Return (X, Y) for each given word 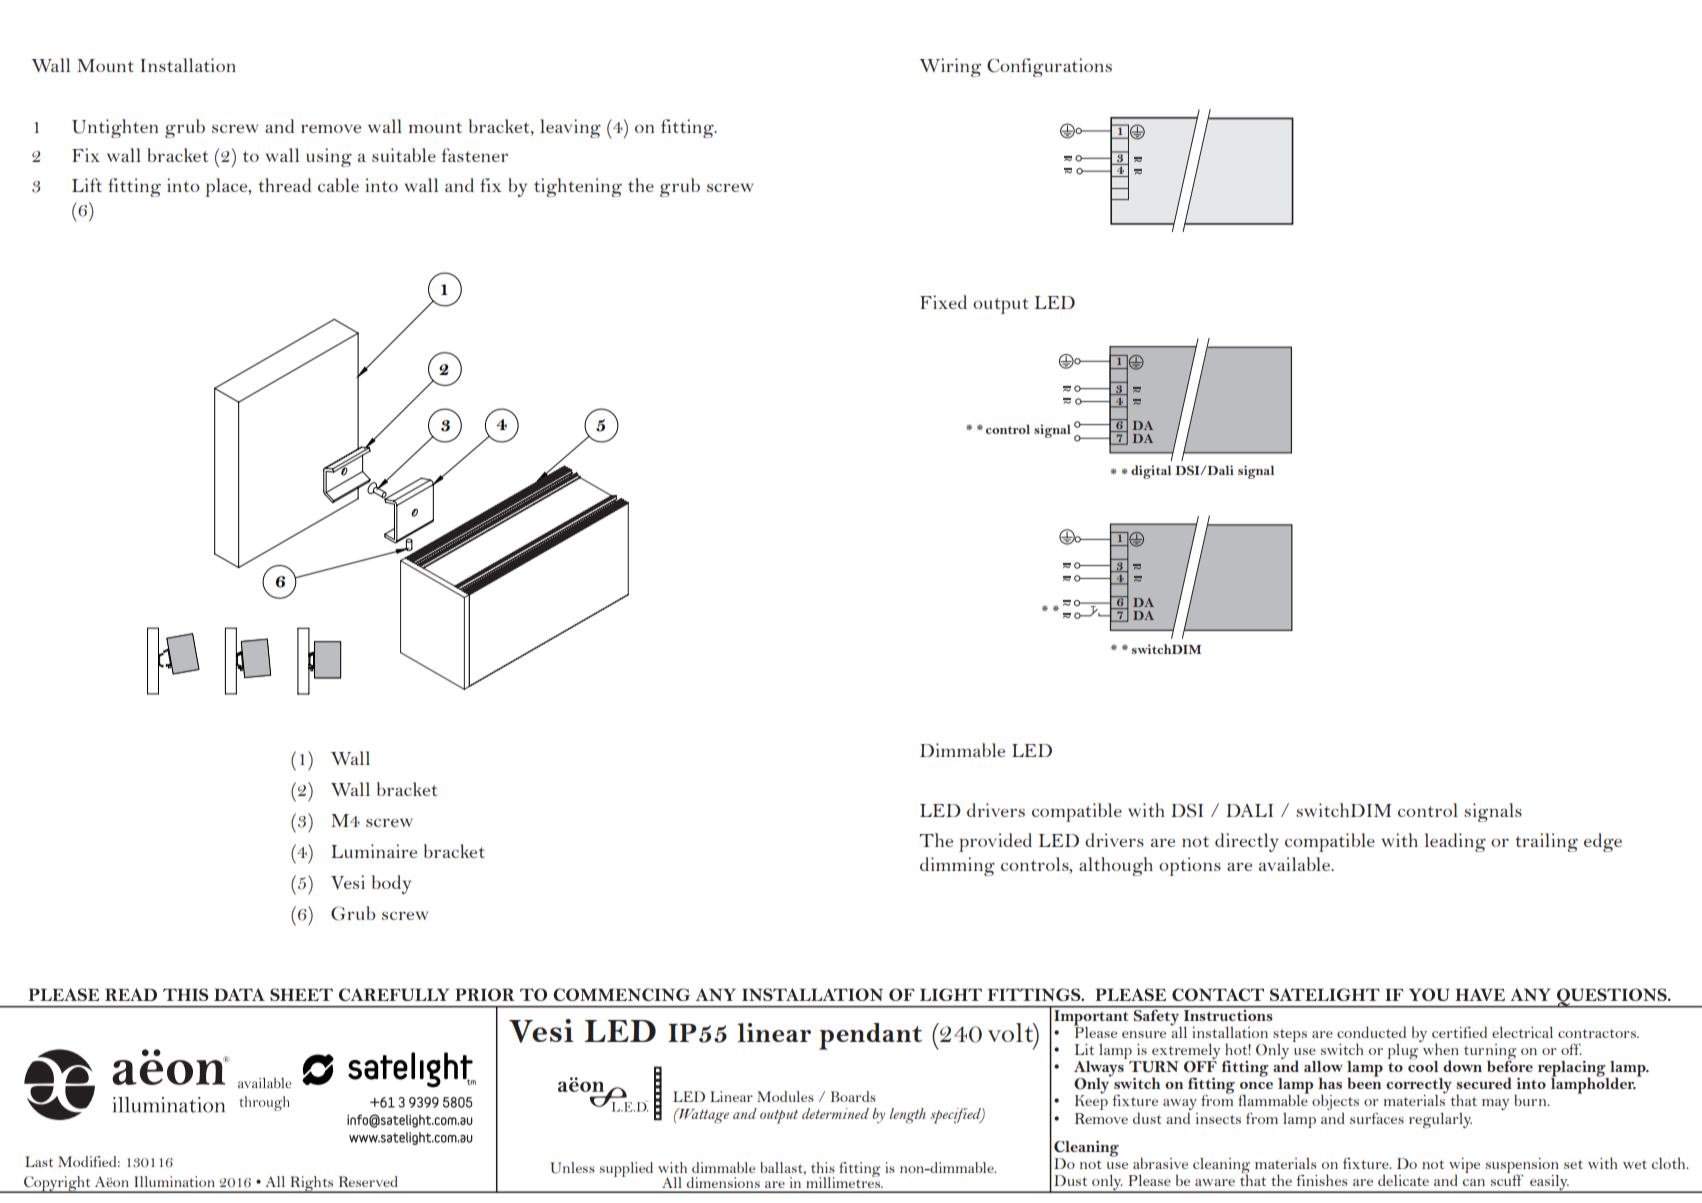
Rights (312, 1184)
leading (1455, 842)
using (329, 157)
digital (1151, 472)
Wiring (950, 67)
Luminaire (374, 851)
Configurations (1049, 67)
